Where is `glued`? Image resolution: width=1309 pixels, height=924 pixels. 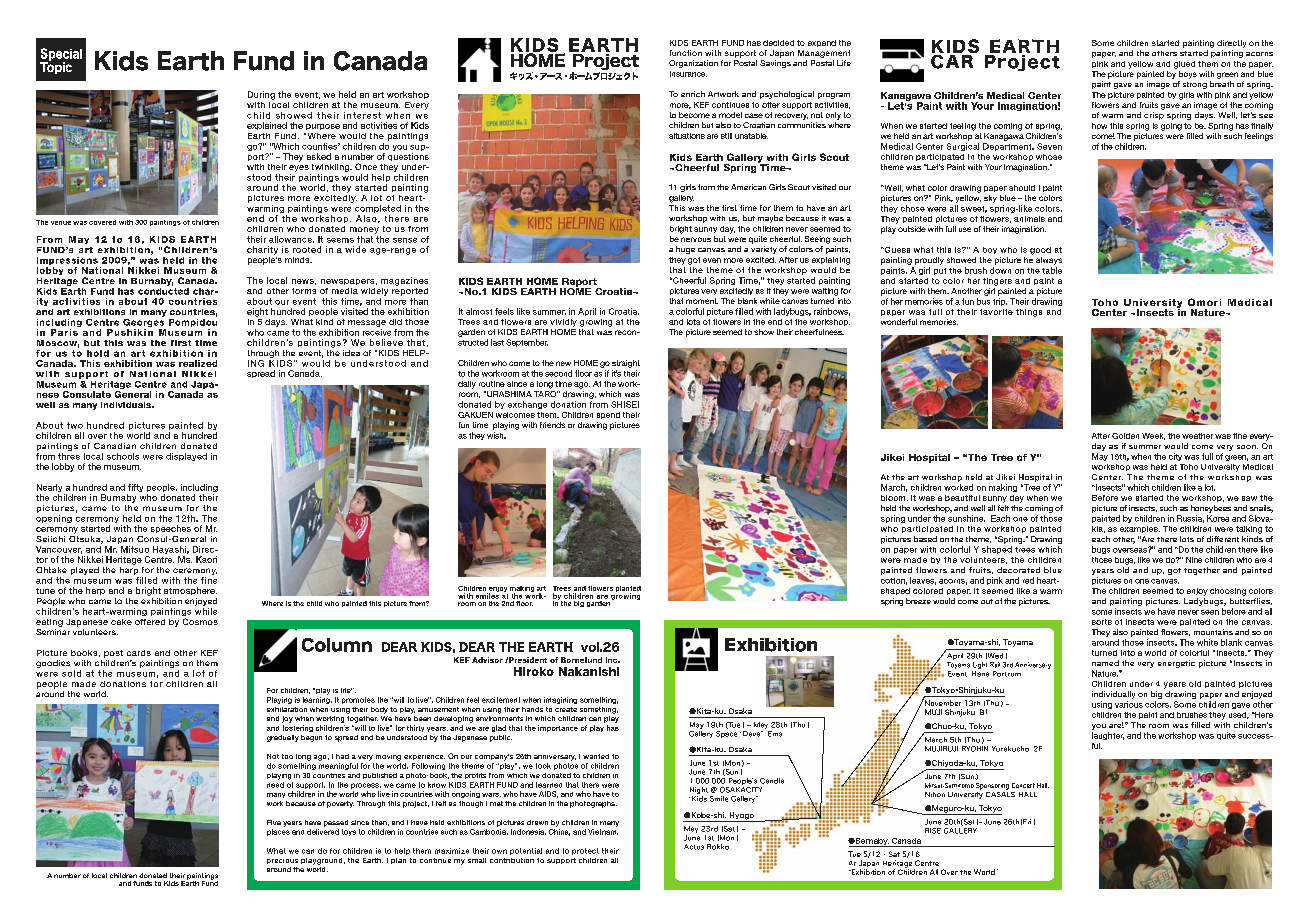
glued is located at coordinates (1184, 65).
